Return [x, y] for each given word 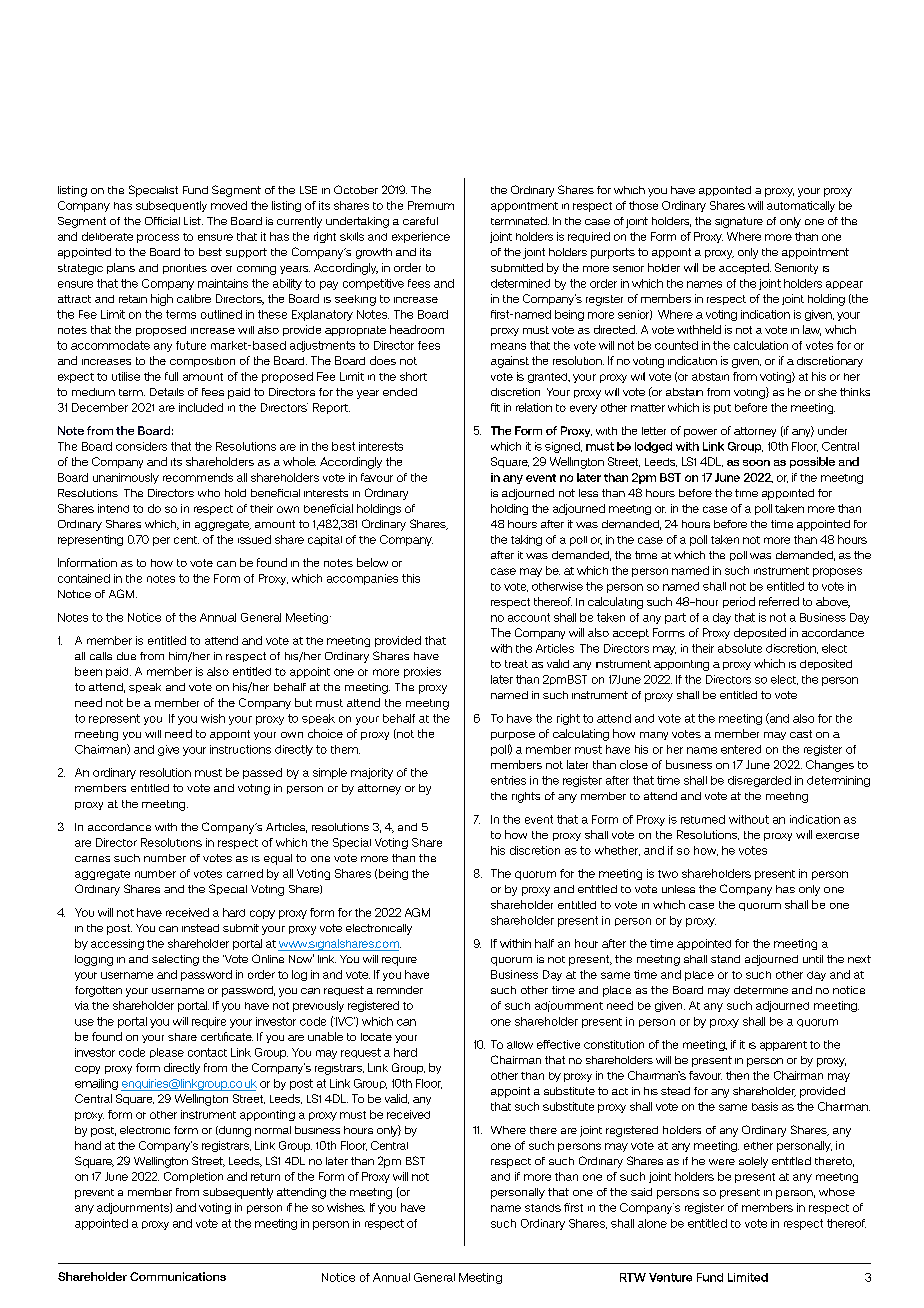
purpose [513, 736]
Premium [431, 205]
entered [741, 749]
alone [652, 1223]
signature [739, 222]
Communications [178, 1276]
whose [837, 1192]
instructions [240, 749]
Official [162, 221]
